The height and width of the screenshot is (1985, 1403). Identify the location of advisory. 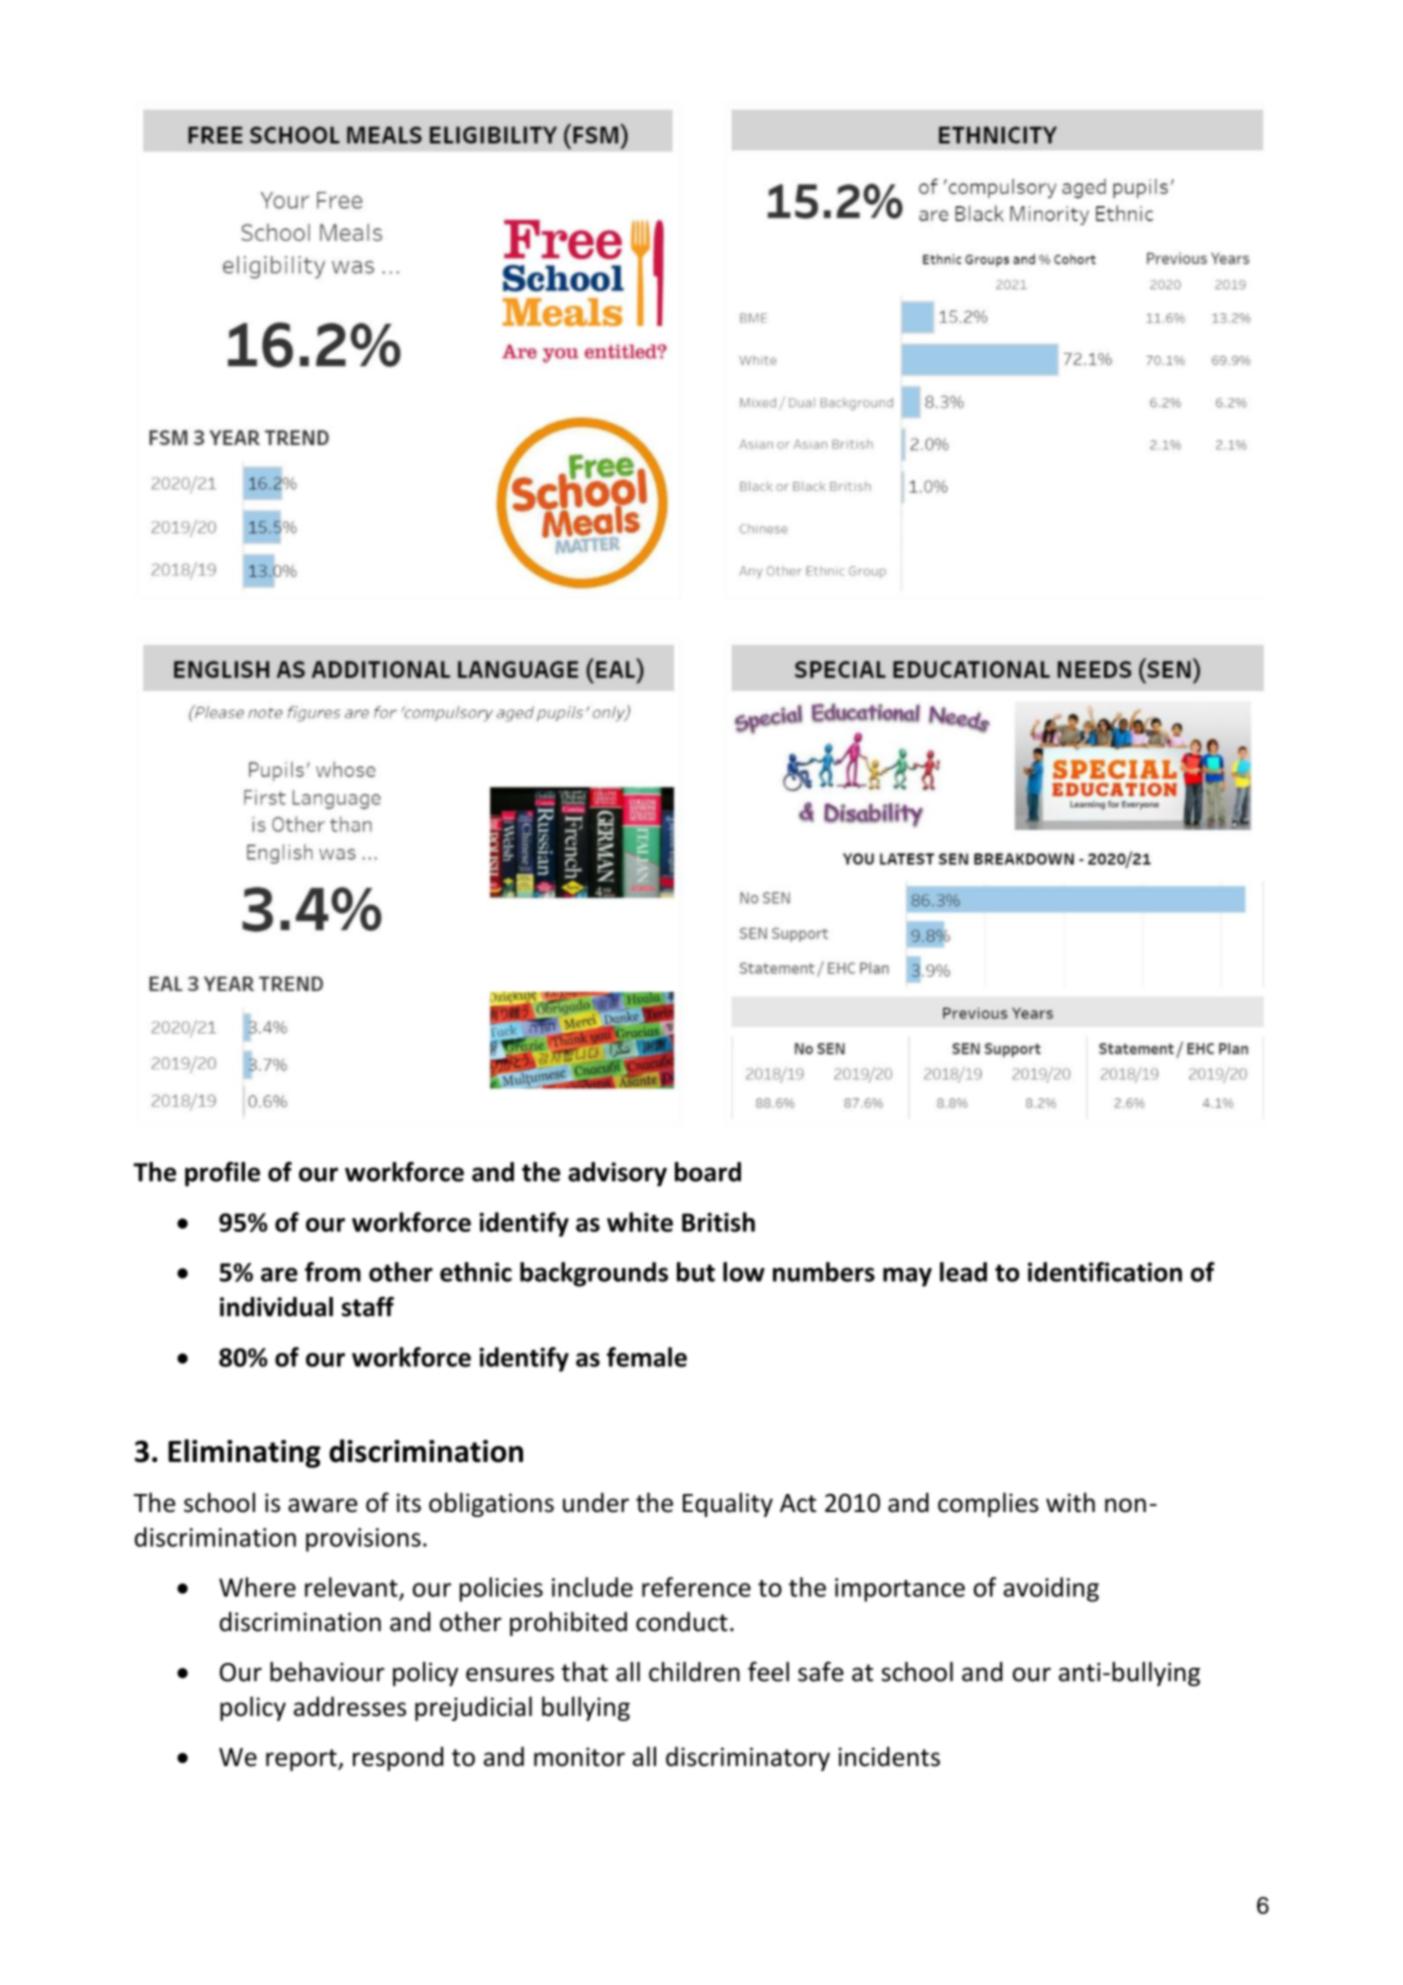
(617, 1174).
